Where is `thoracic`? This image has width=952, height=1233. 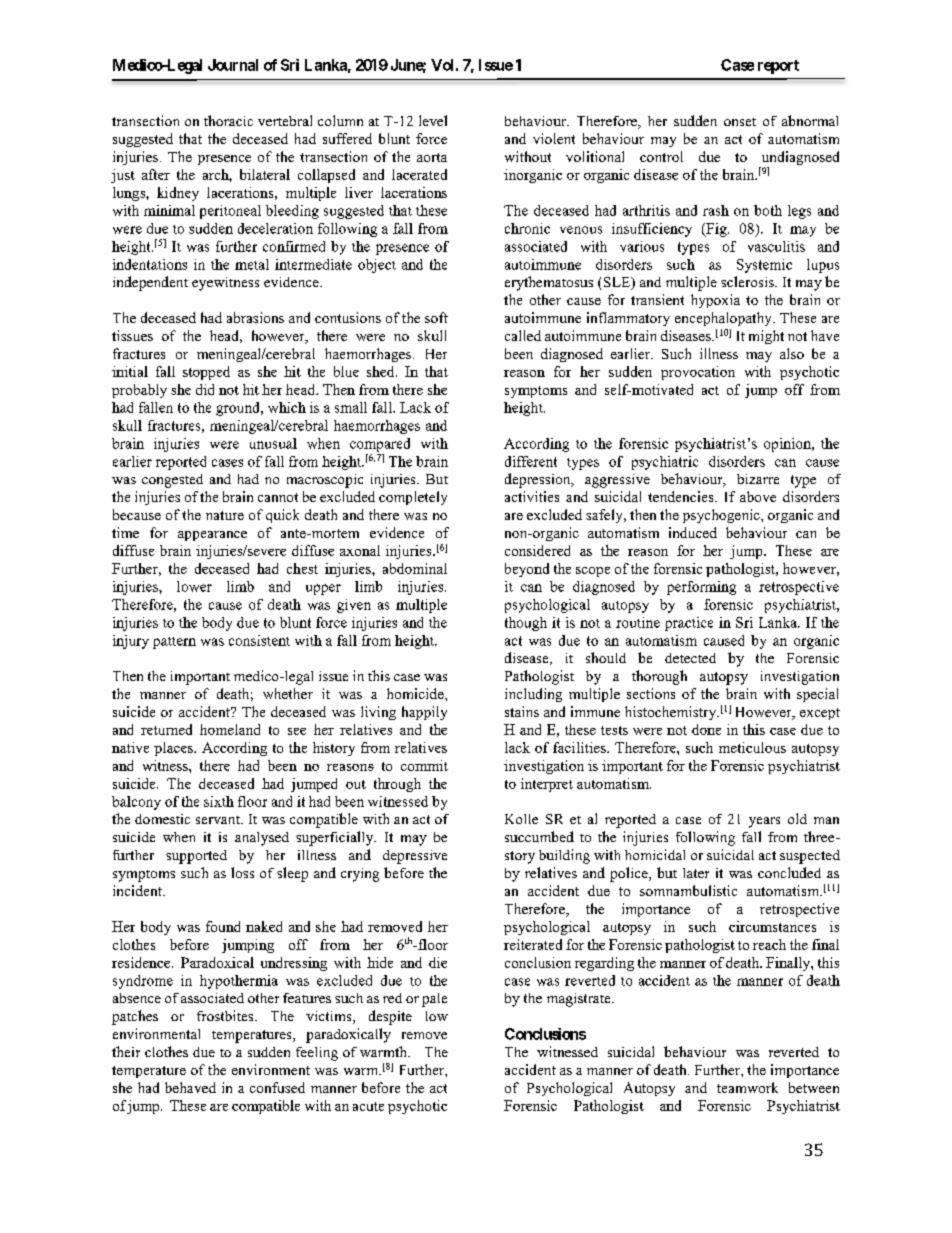 thoracic is located at coordinates (228, 120).
